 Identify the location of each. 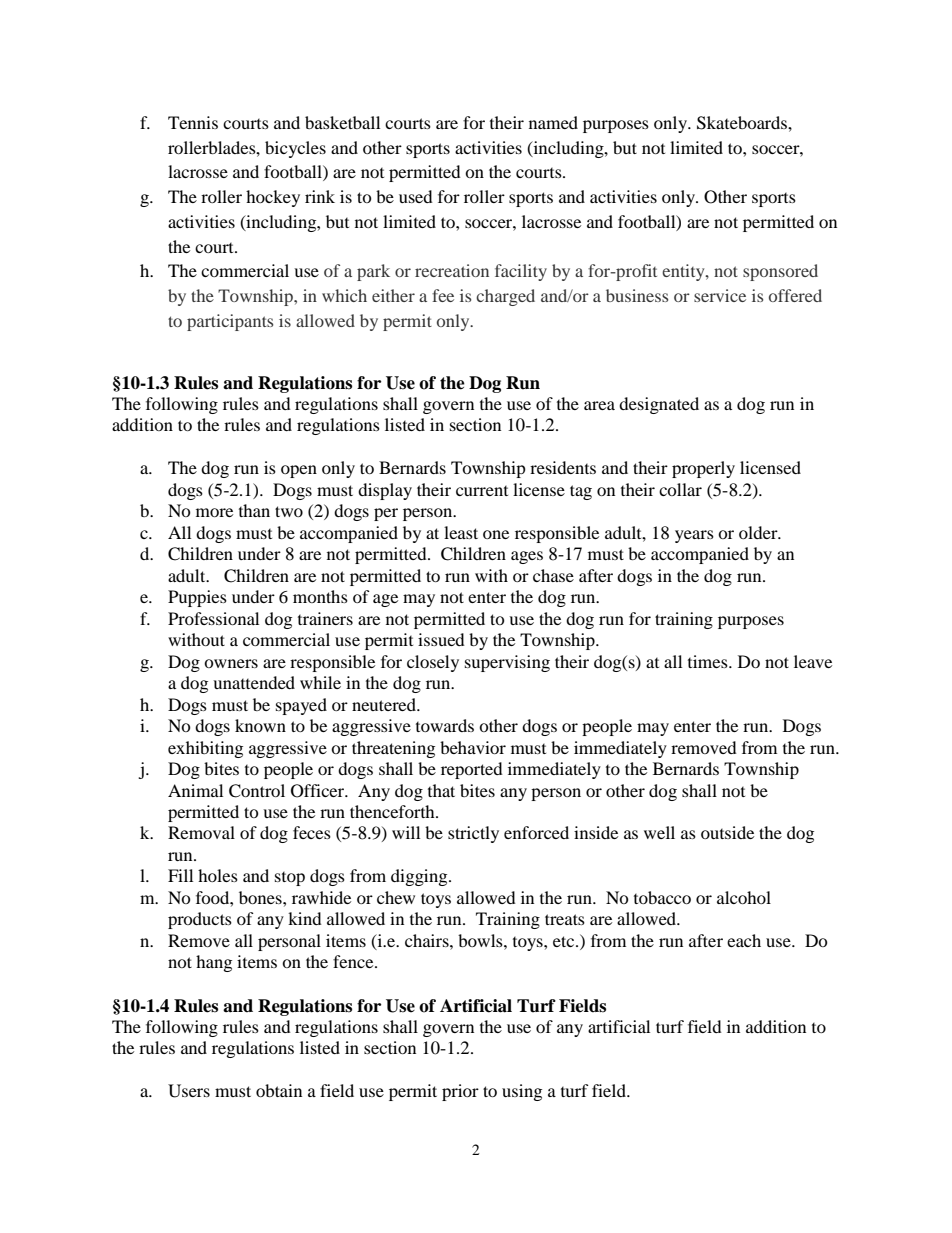
(744, 940).
